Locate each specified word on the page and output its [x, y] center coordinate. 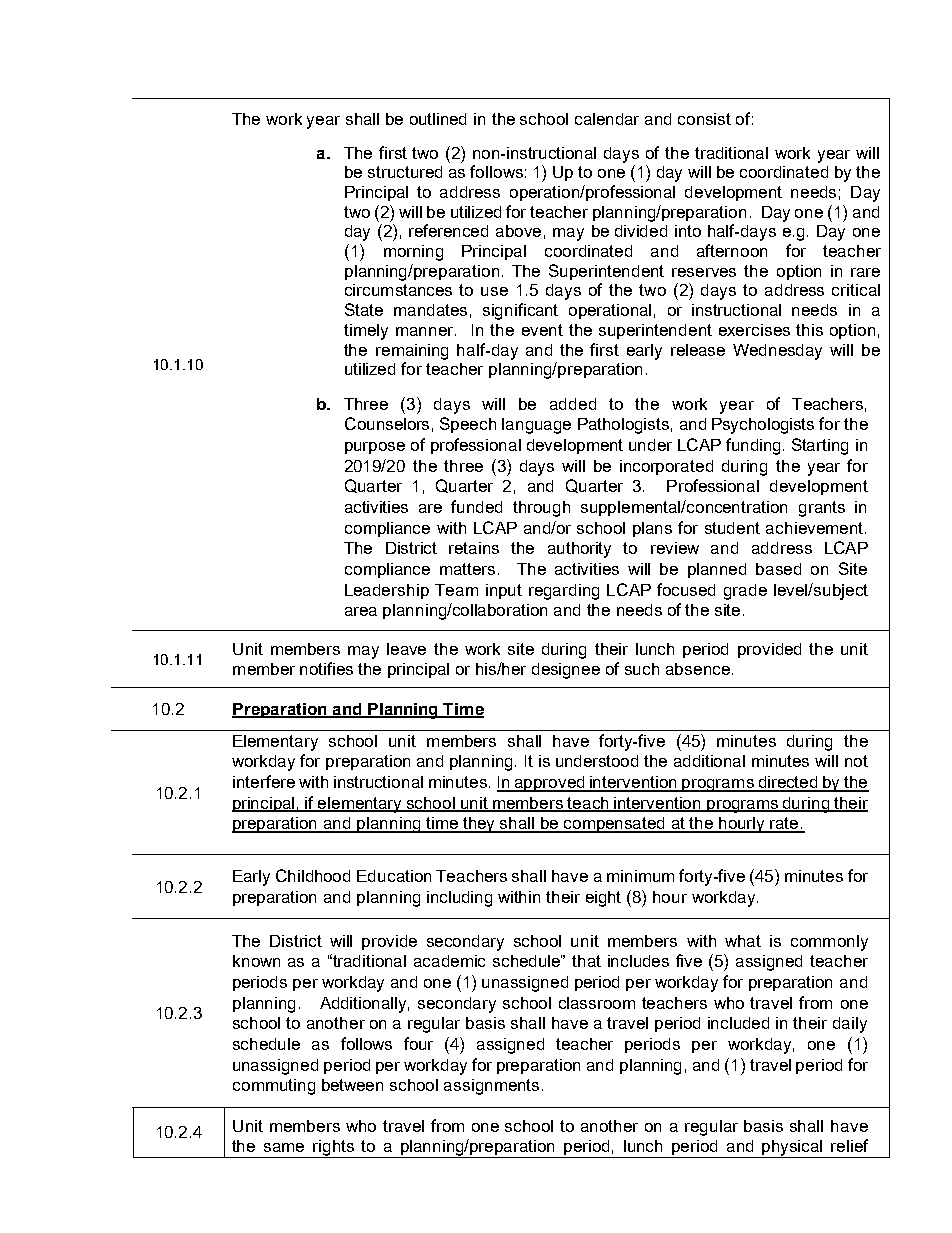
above [518, 231]
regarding [564, 592]
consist [704, 119]
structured [405, 172]
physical [793, 1149]
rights [333, 1149]
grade [745, 592]
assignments [491, 1087]
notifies [326, 668]
